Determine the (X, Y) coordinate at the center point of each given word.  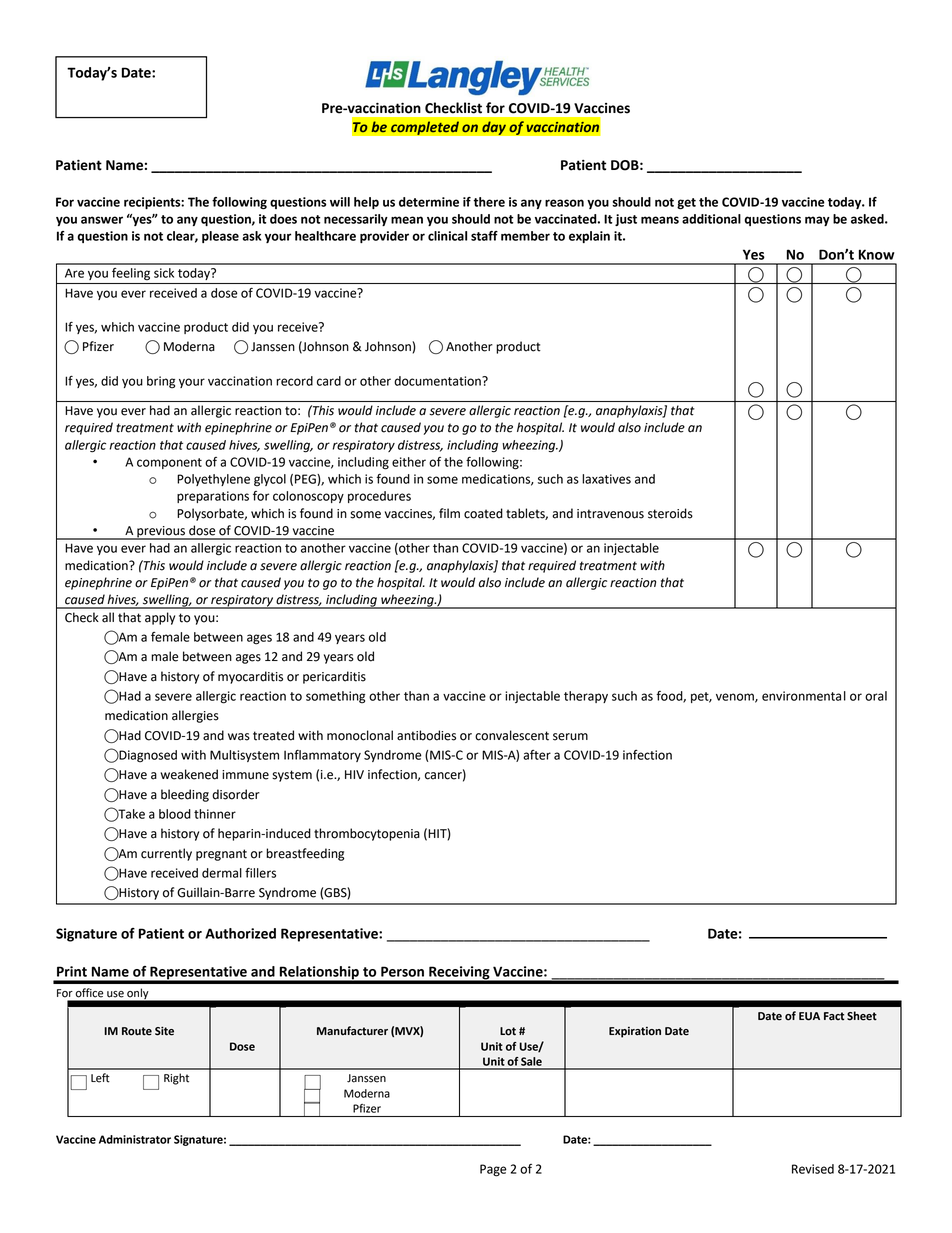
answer (102, 220)
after (537, 755)
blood (175, 814)
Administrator (135, 1139)
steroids (670, 513)
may (817, 221)
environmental (804, 696)
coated (483, 513)
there (489, 202)
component (169, 463)
